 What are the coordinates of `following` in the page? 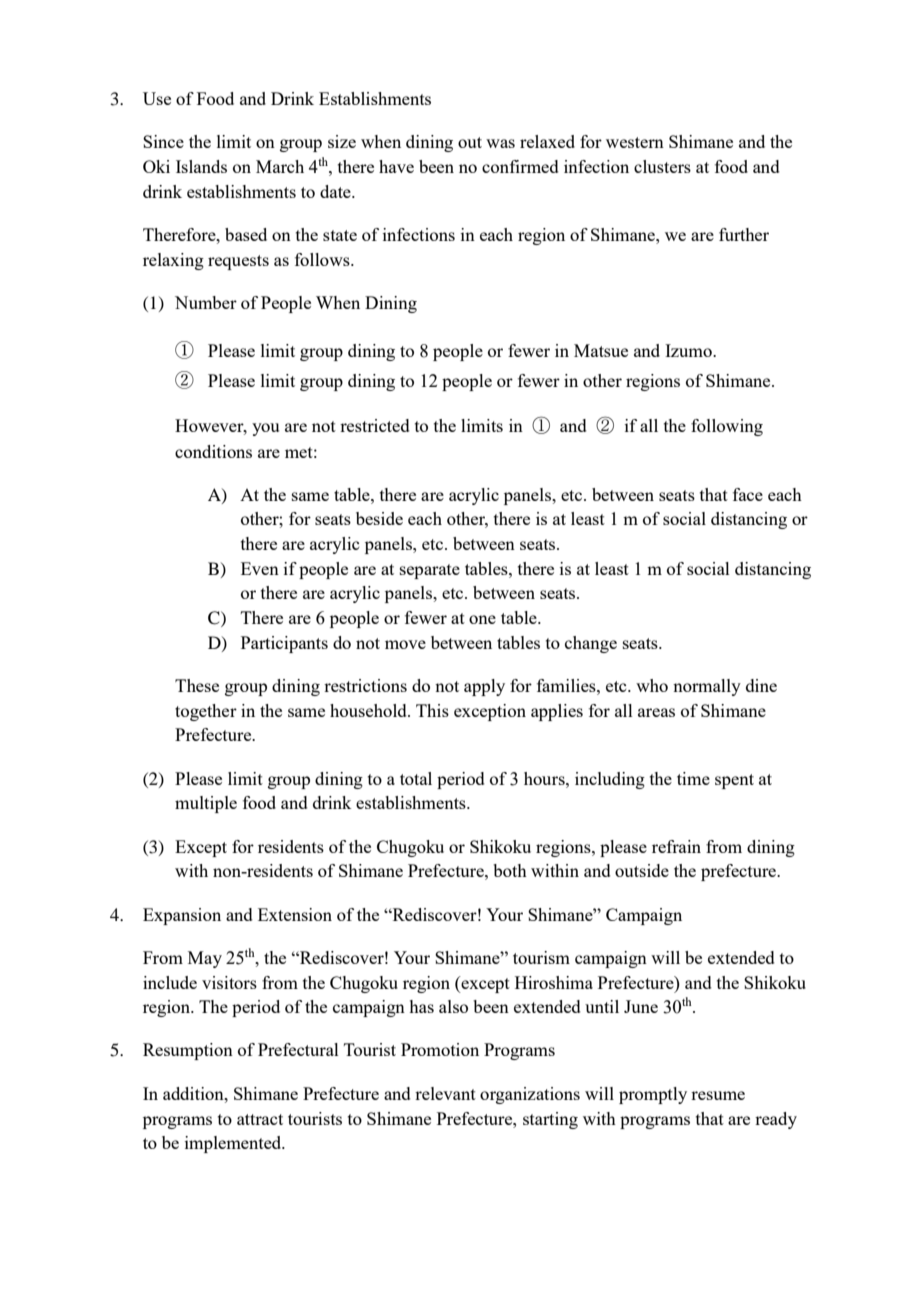 It's located at (727, 427).
